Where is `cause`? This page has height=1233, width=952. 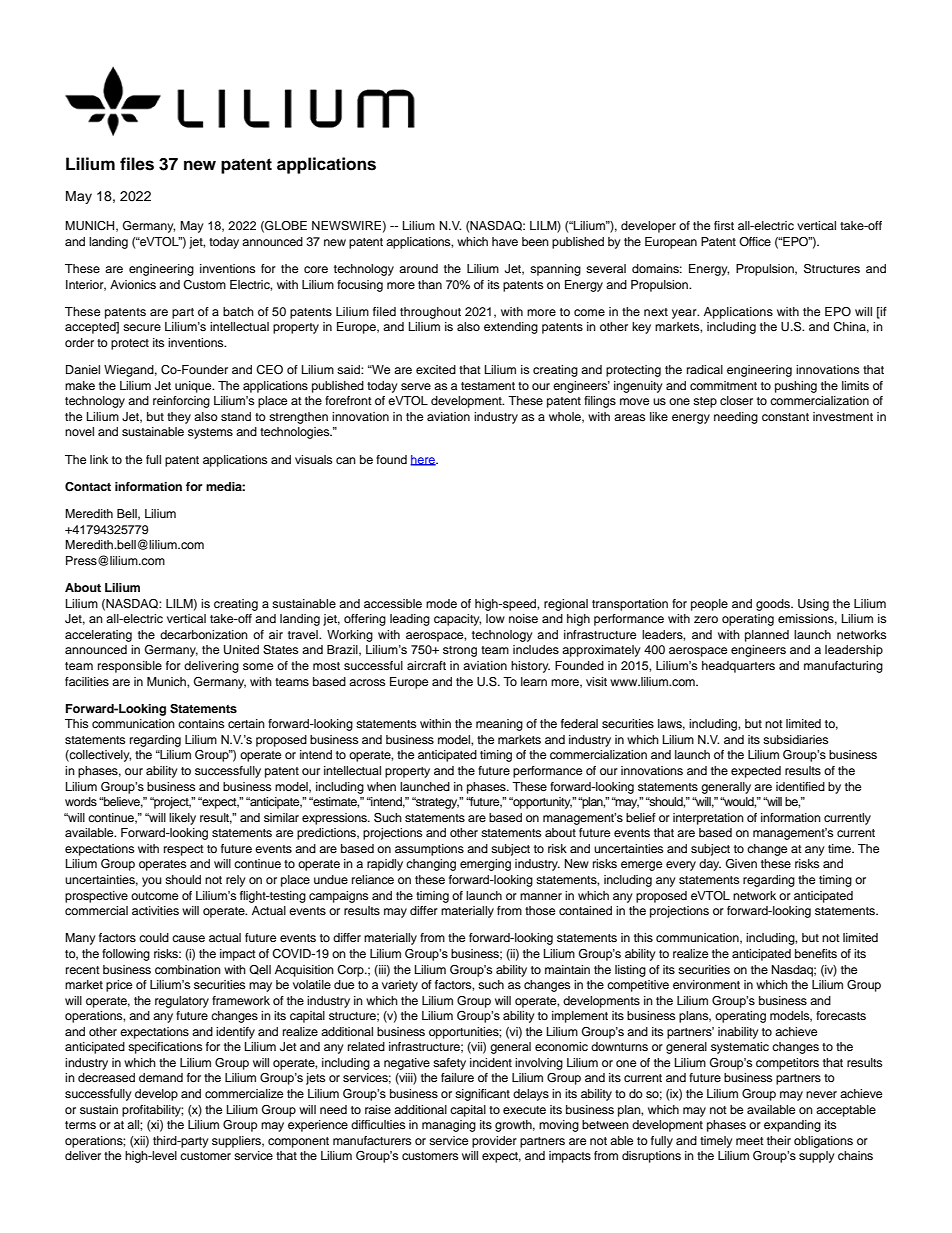 cause is located at coordinates (188, 938).
